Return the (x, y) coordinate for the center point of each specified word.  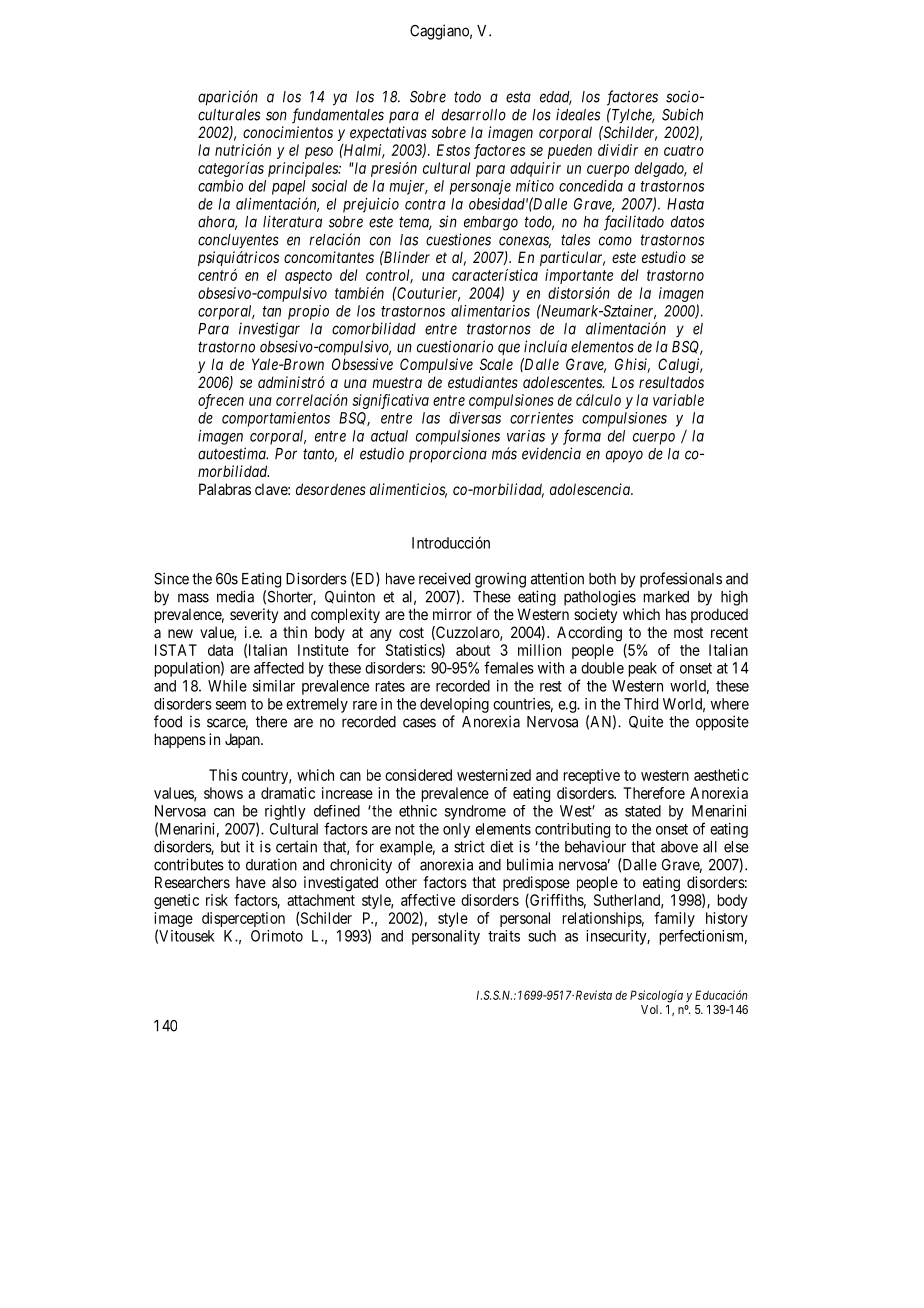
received (444, 578)
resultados (671, 382)
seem (231, 705)
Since (171, 578)
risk (217, 900)
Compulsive (436, 365)
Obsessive (362, 364)
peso (319, 153)
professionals (681, 580)
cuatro (684, 150)
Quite (646, 722)
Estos (453, 150)
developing (454, 705)
